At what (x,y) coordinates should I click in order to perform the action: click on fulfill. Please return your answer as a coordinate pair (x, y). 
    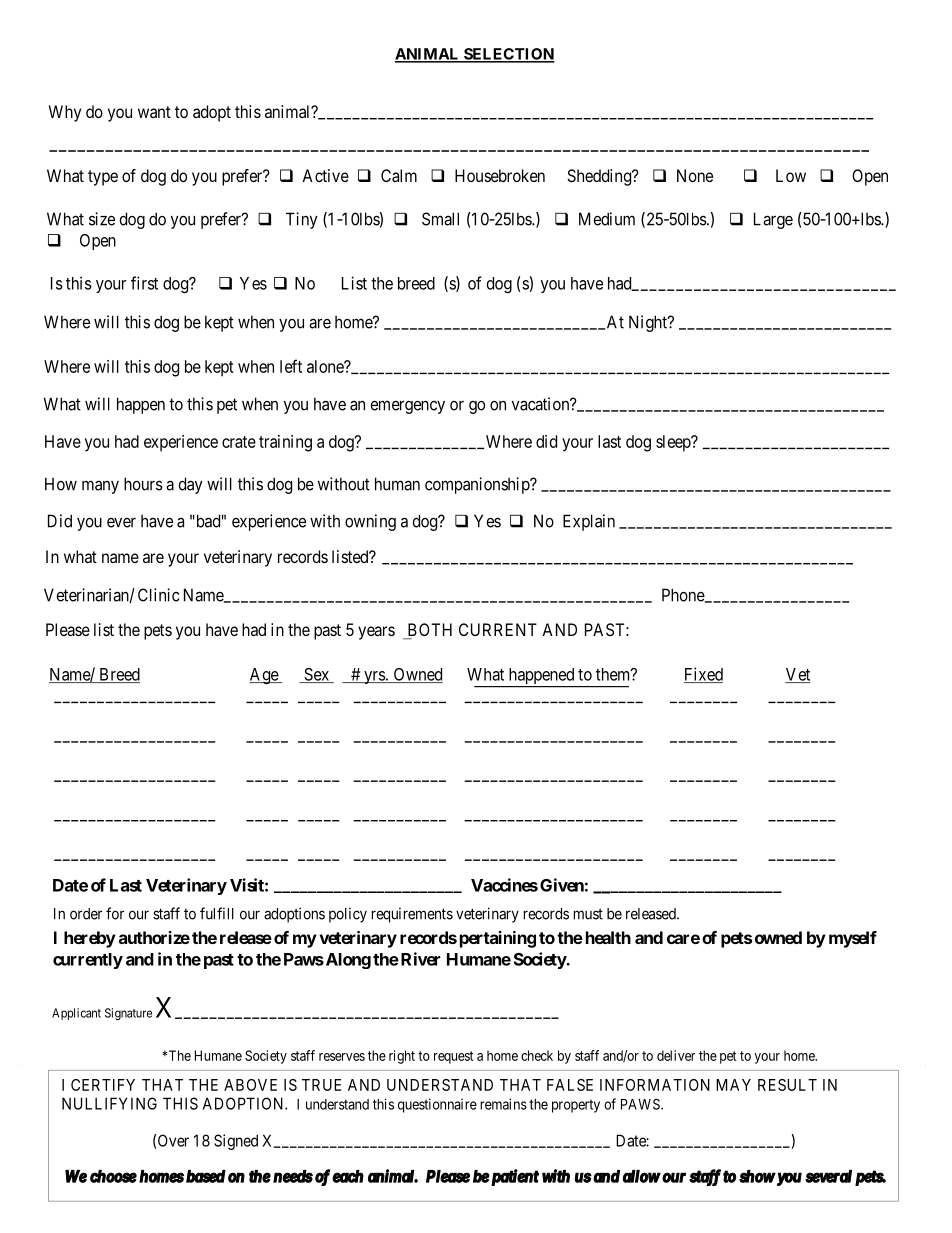
    Looking at the image, I should click on (217, 913).
